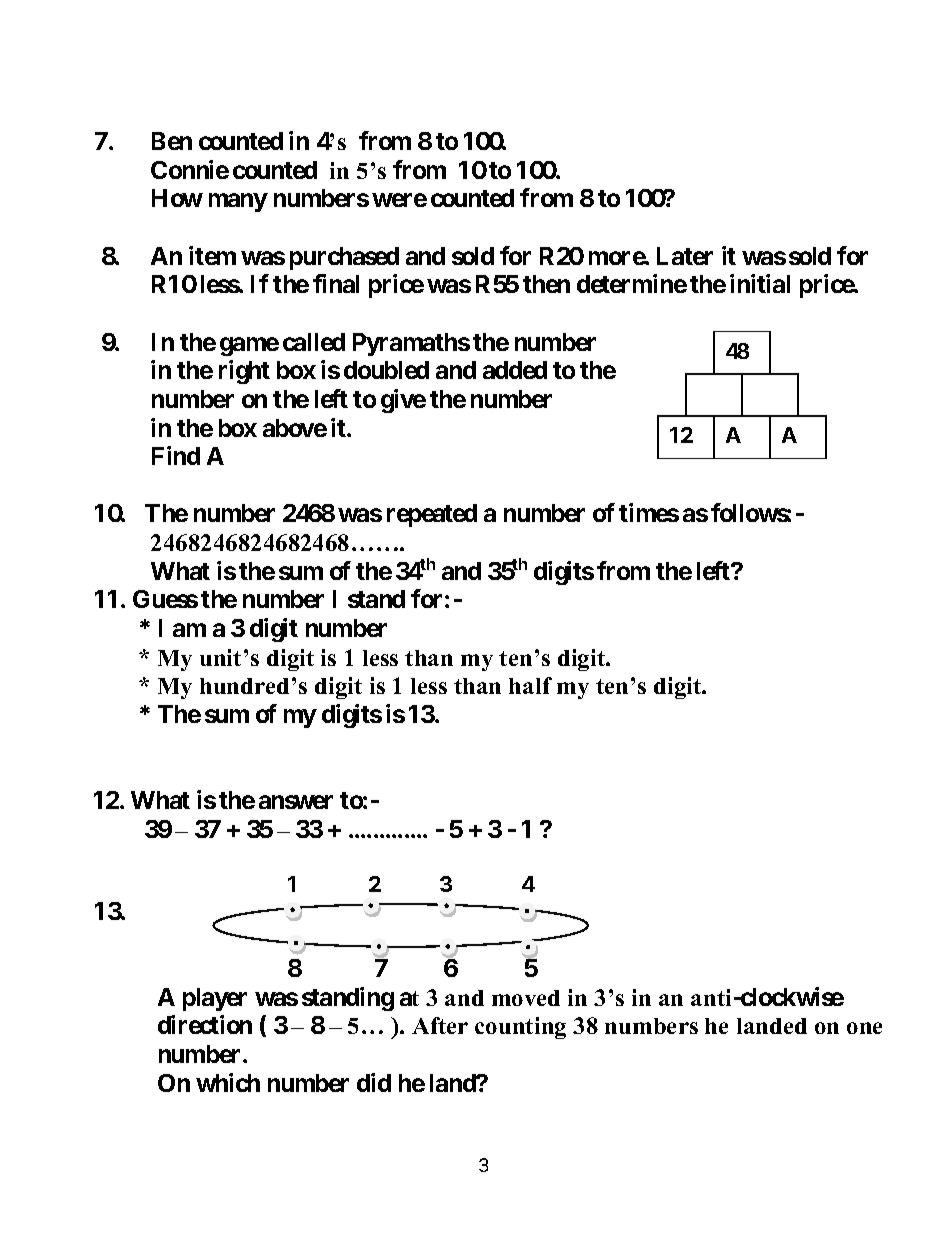  Describe the element at coordinates (520, 1028) in the screenshot. I see `counting` at that location.
